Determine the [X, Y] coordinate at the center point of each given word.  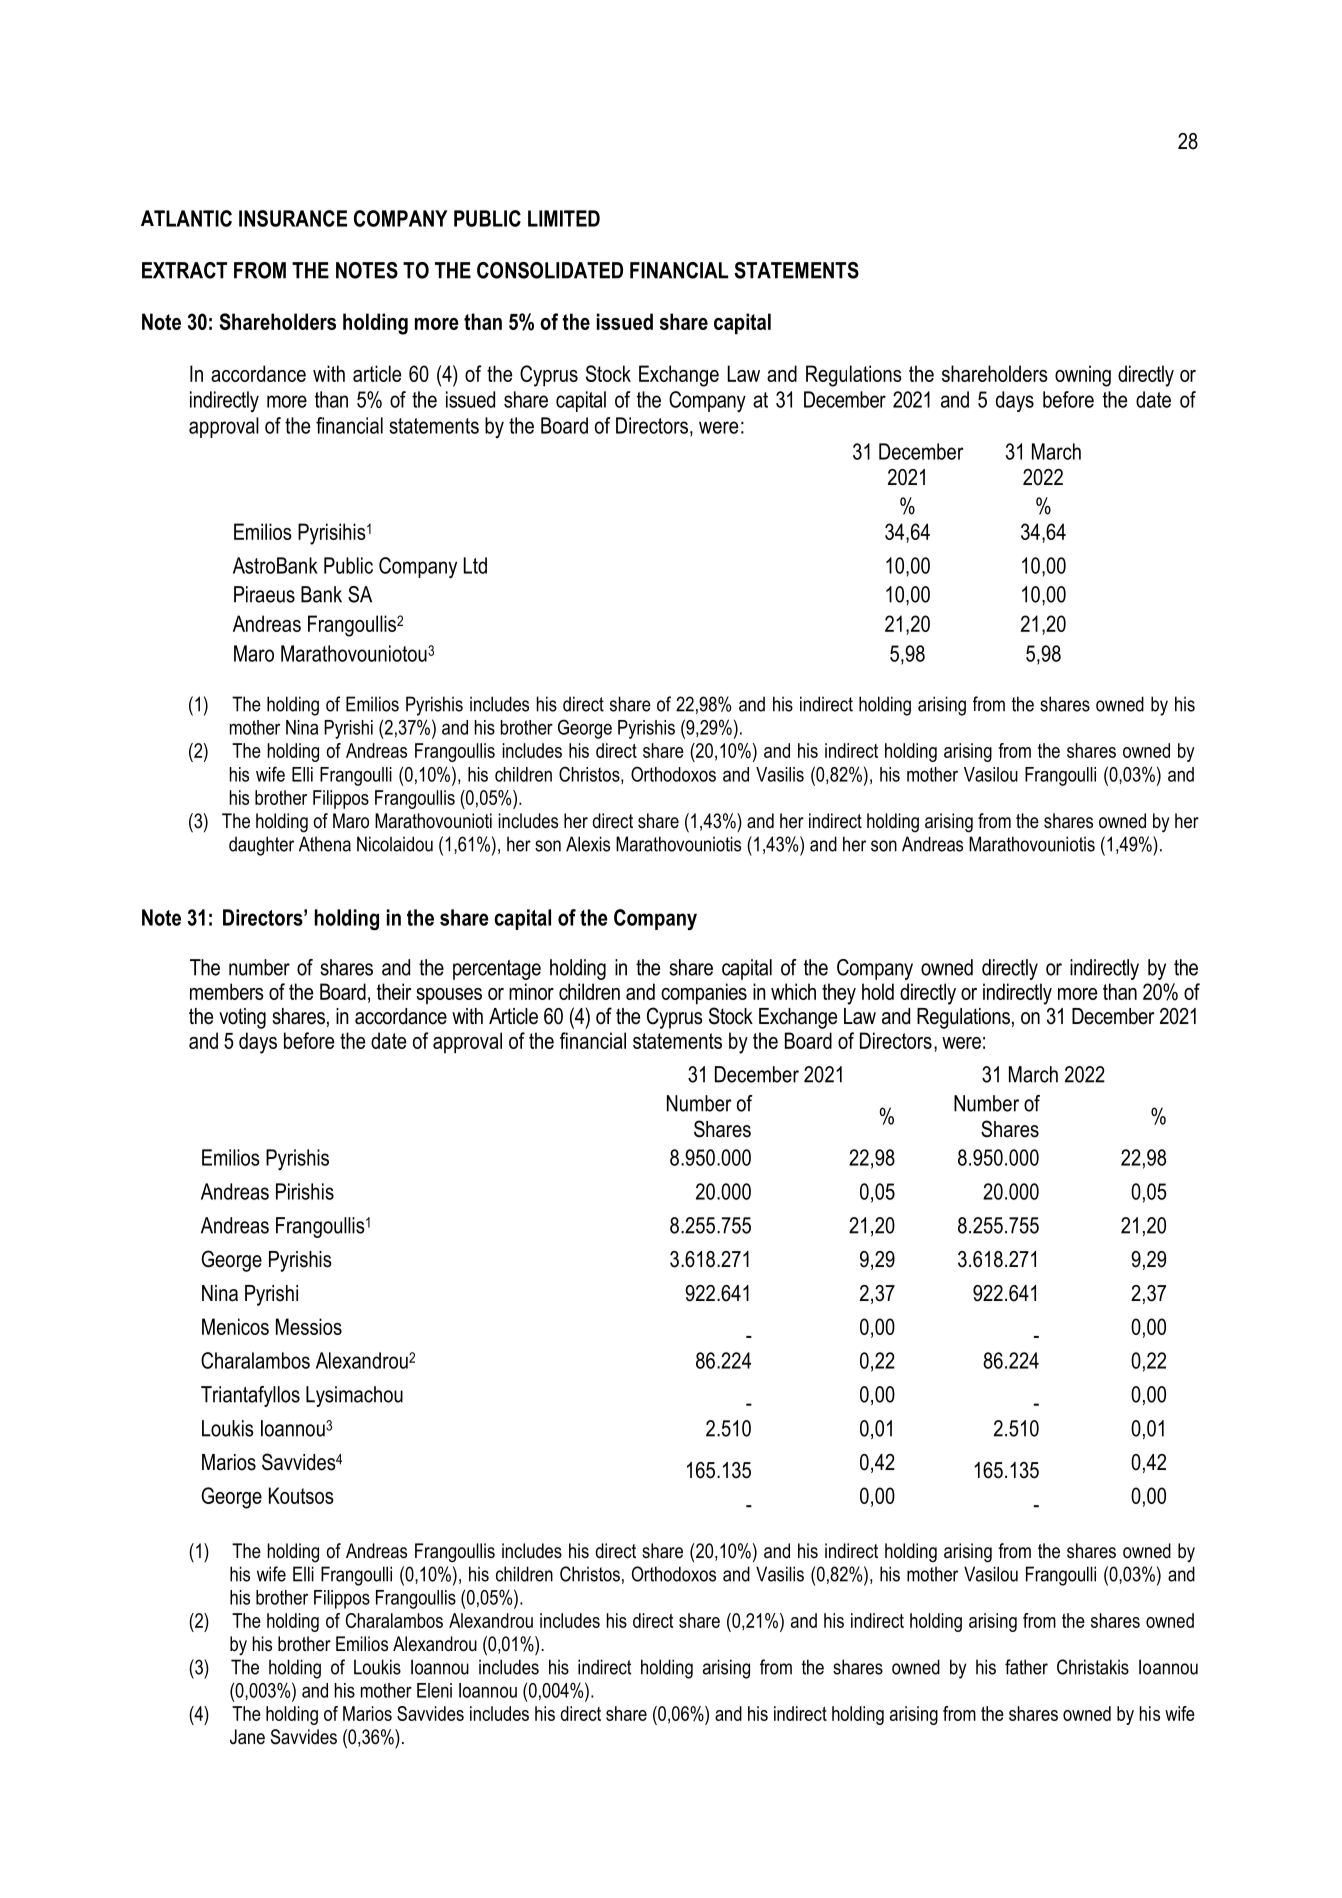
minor [531, 991]
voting [242, 1018]
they [839, 994]
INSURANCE [293, 218]
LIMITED [564, 218]
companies [704, 994]
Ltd [475, 565]
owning [1083, 376]
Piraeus [264, 594]
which [793, 991]
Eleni [434, 1690]
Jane [247, 1737]
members [227, 991]
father [1026, 1667]
